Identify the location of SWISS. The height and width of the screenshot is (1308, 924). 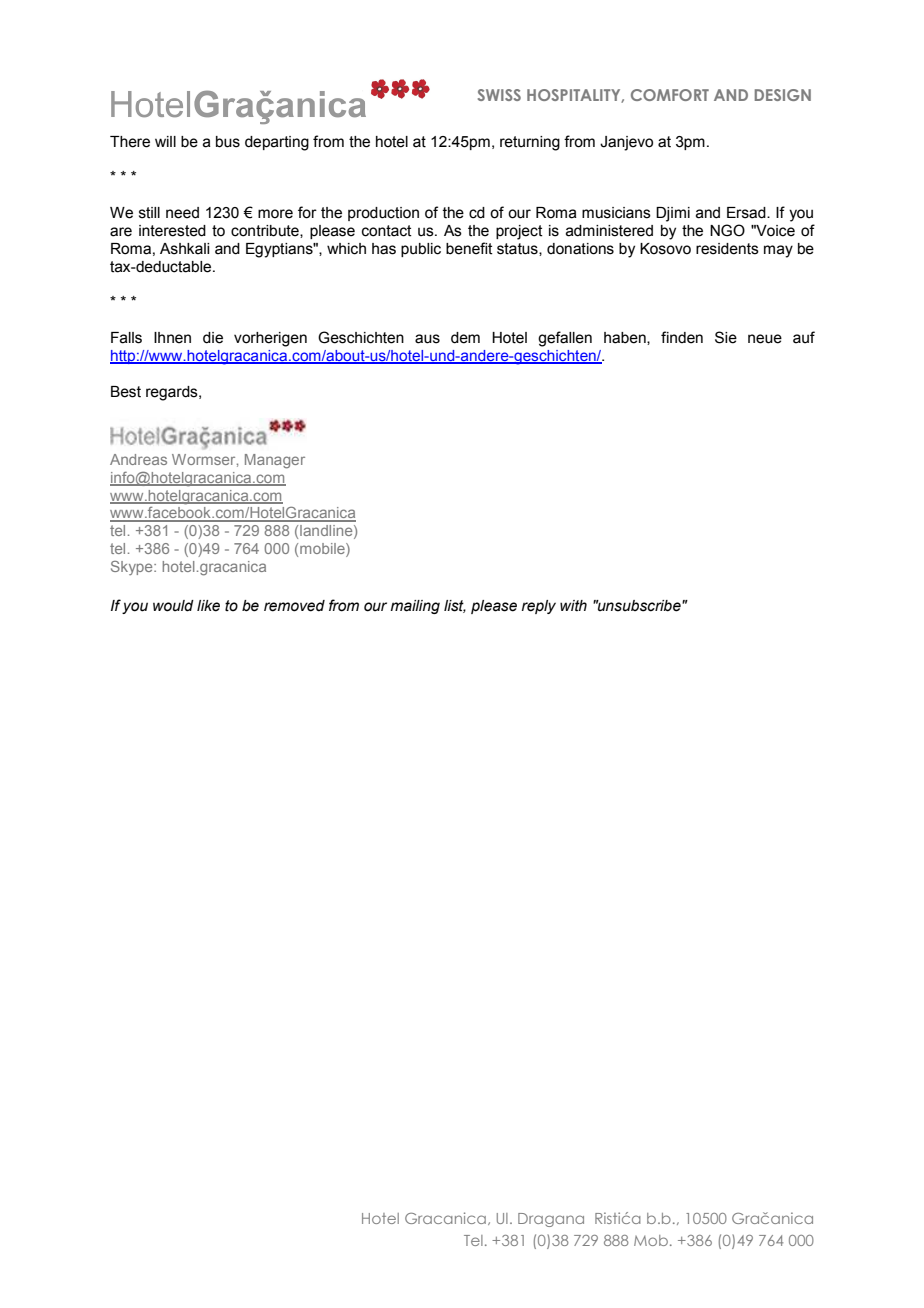
(499, 95).
